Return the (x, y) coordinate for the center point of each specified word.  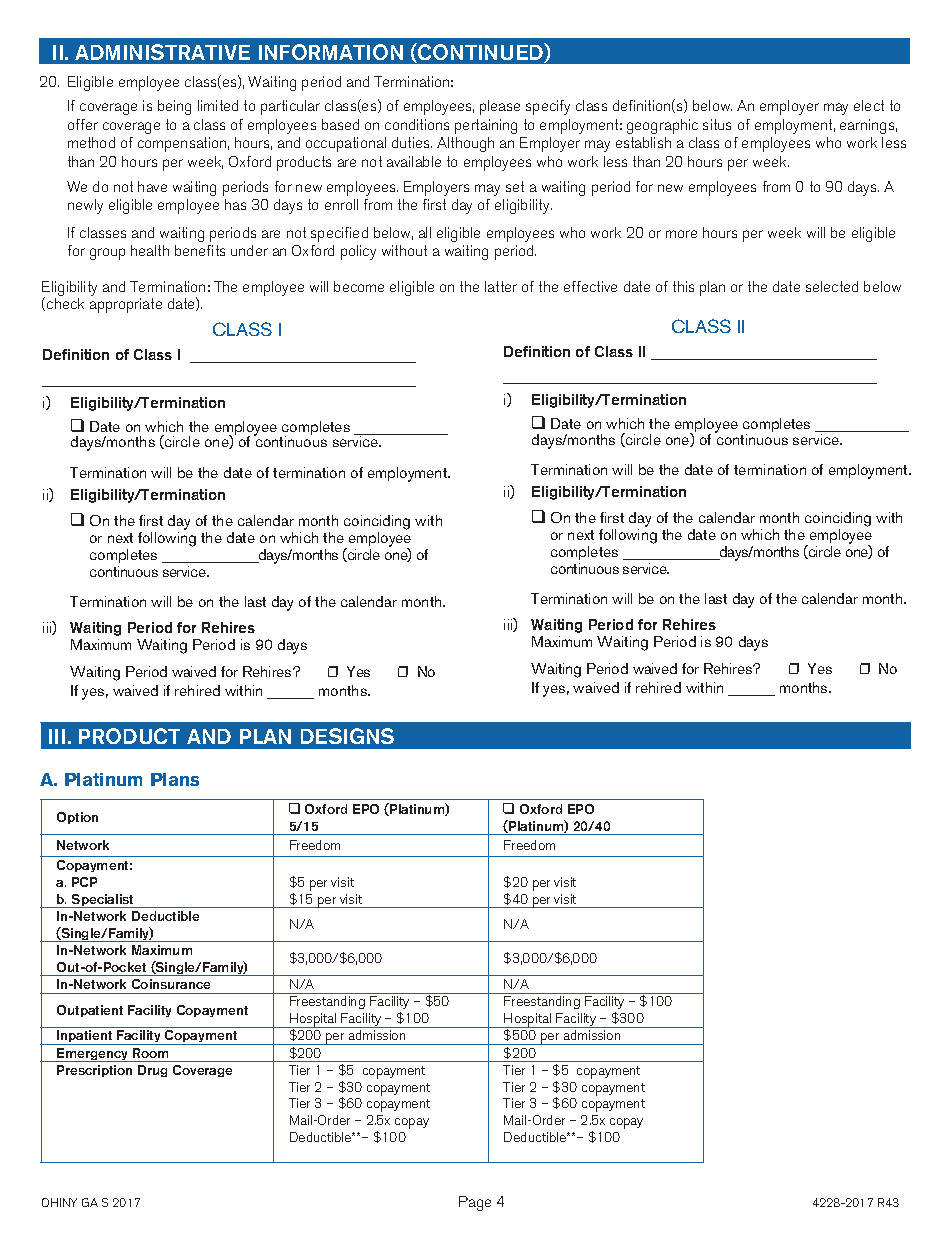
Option (77, 818)
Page (475, 1203)
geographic (662, 126)
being (174, 107)
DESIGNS (347, 736)
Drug (152, 1071)
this (683, 286)
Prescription (94, 1071)
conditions (417, 124)
